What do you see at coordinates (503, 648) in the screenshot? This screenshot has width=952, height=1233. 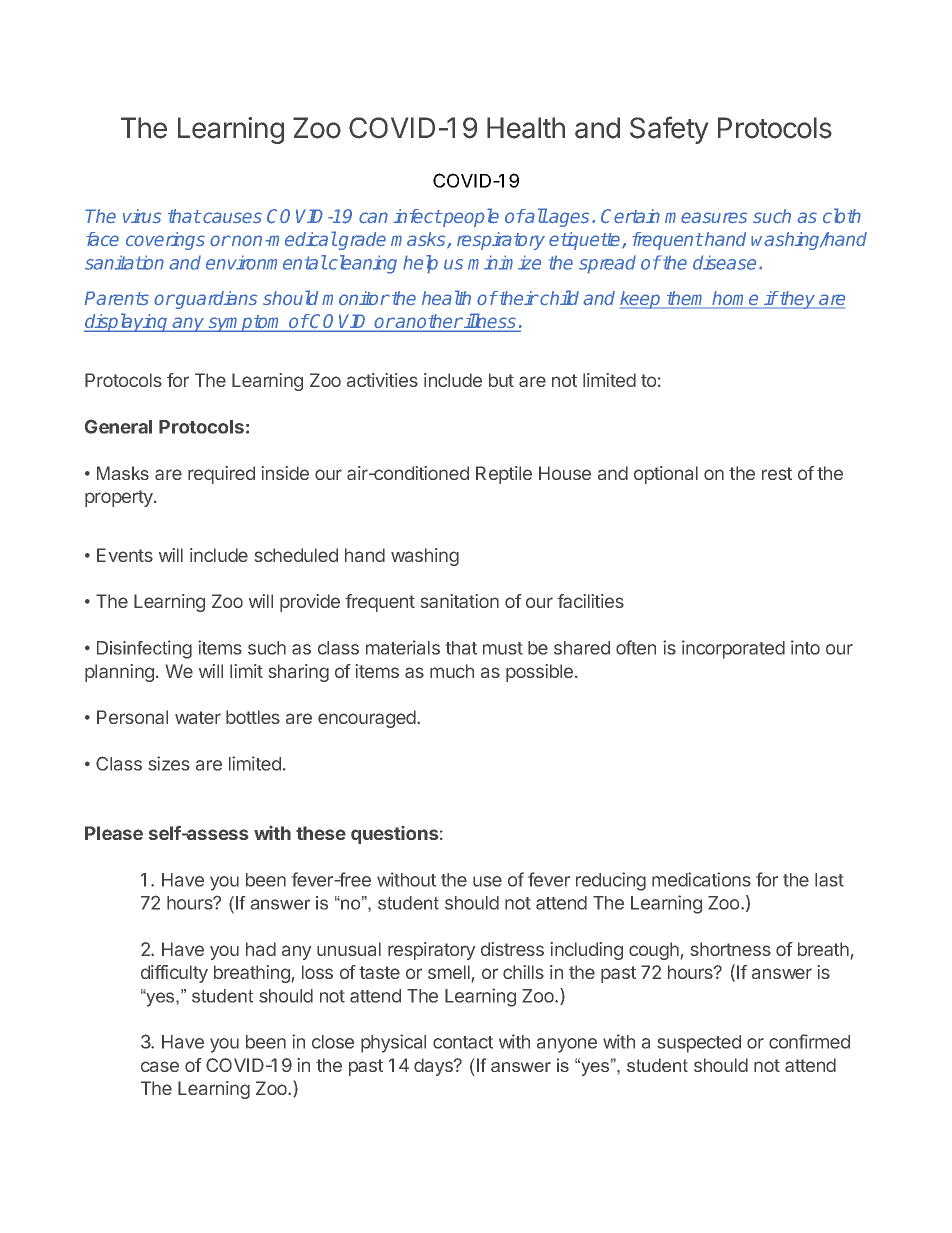 I see `must` at bounding box center [503, 648].
